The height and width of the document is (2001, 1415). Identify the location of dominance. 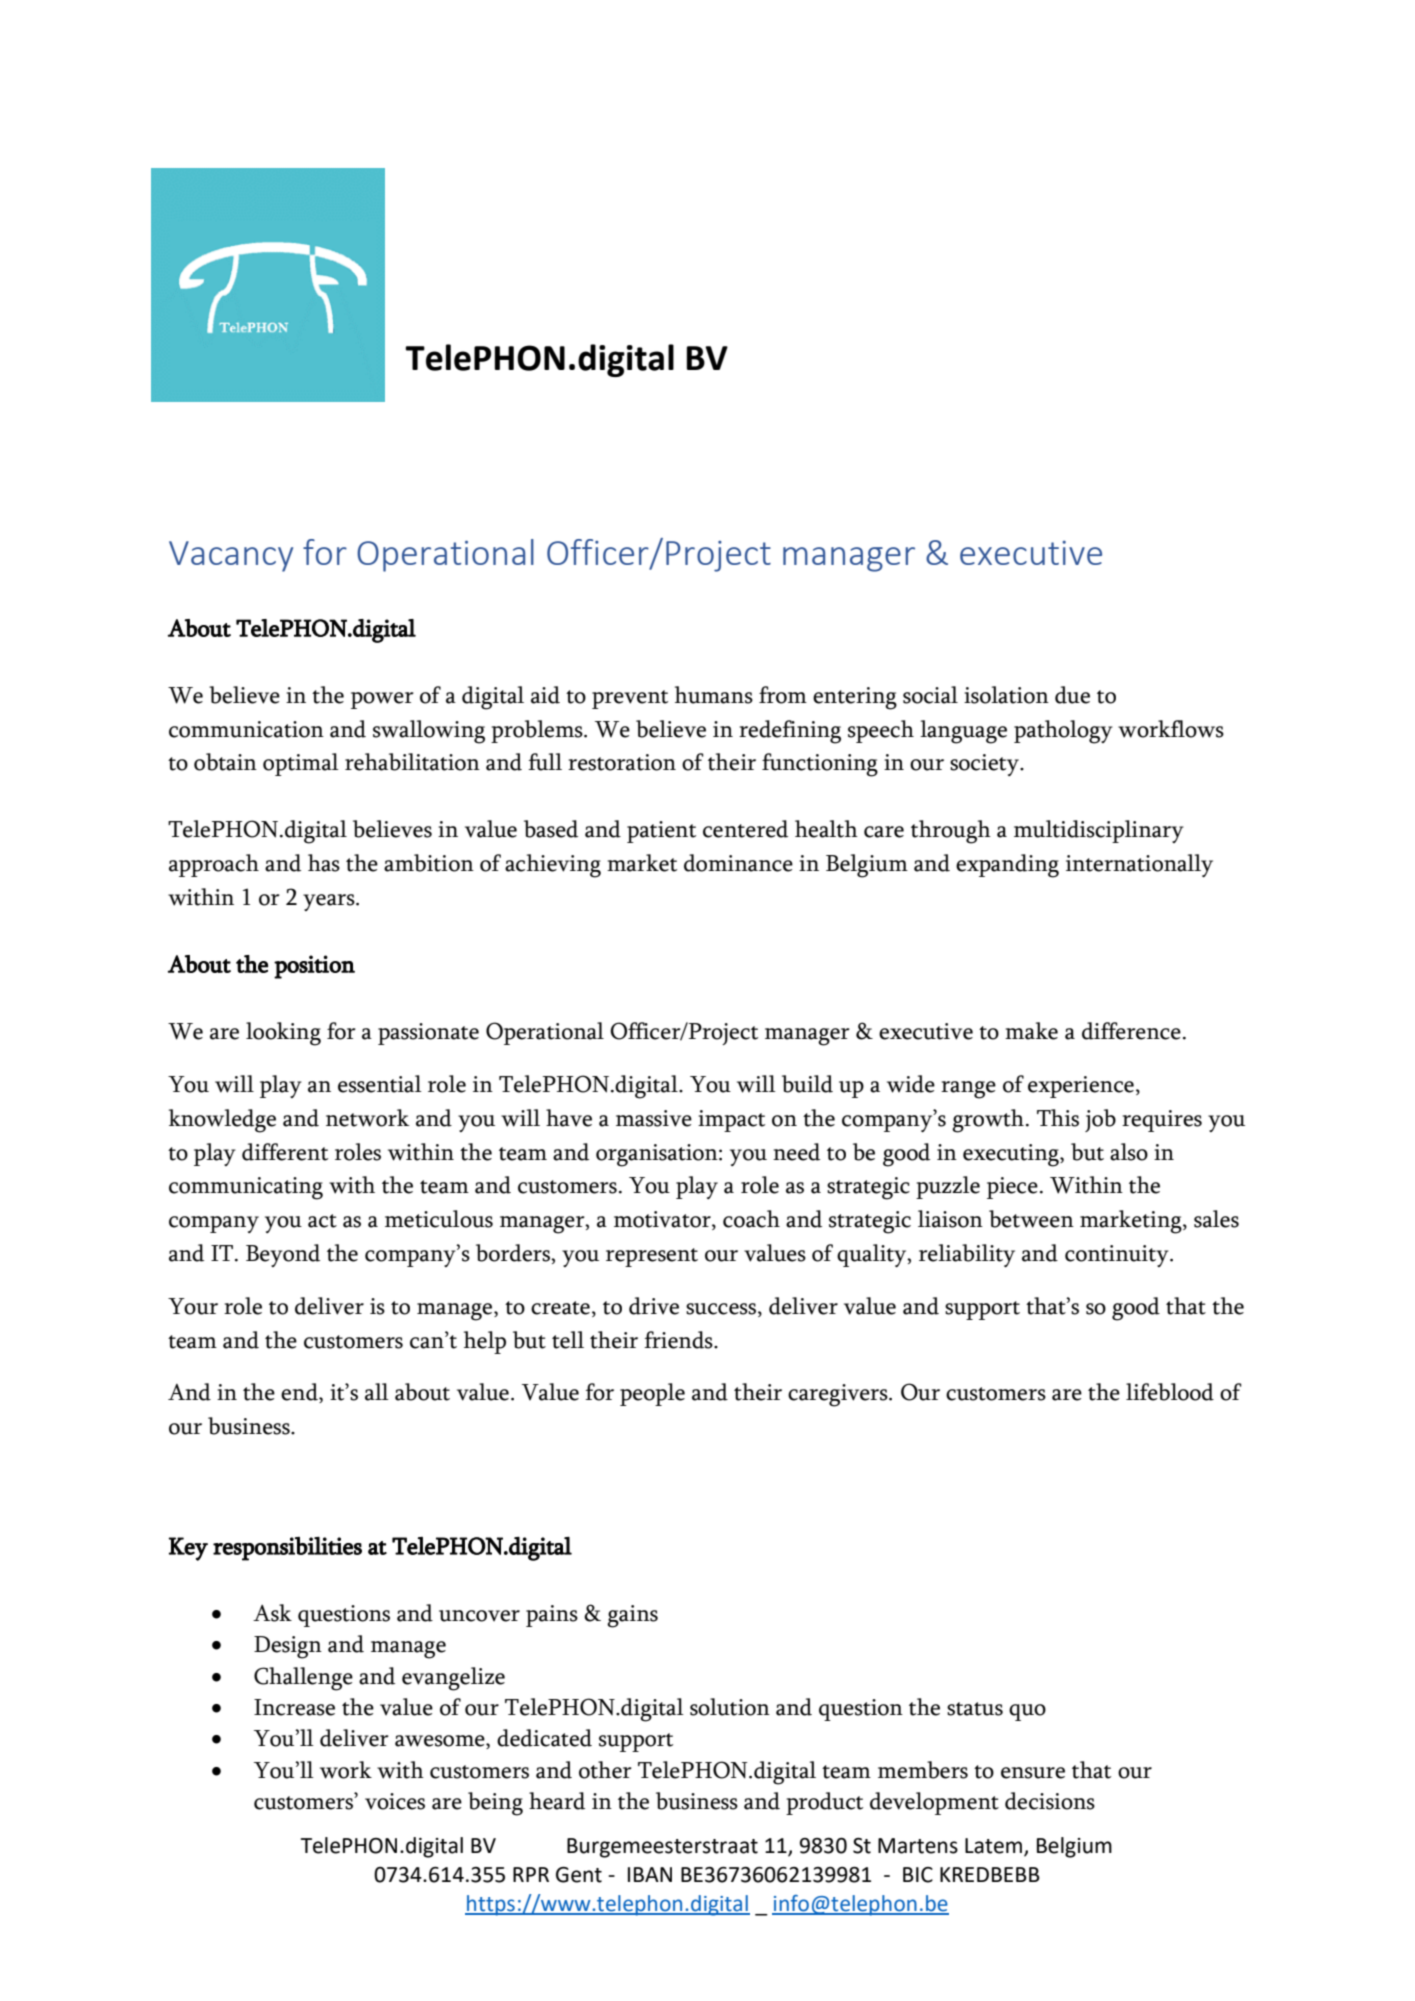
(738, 863).
